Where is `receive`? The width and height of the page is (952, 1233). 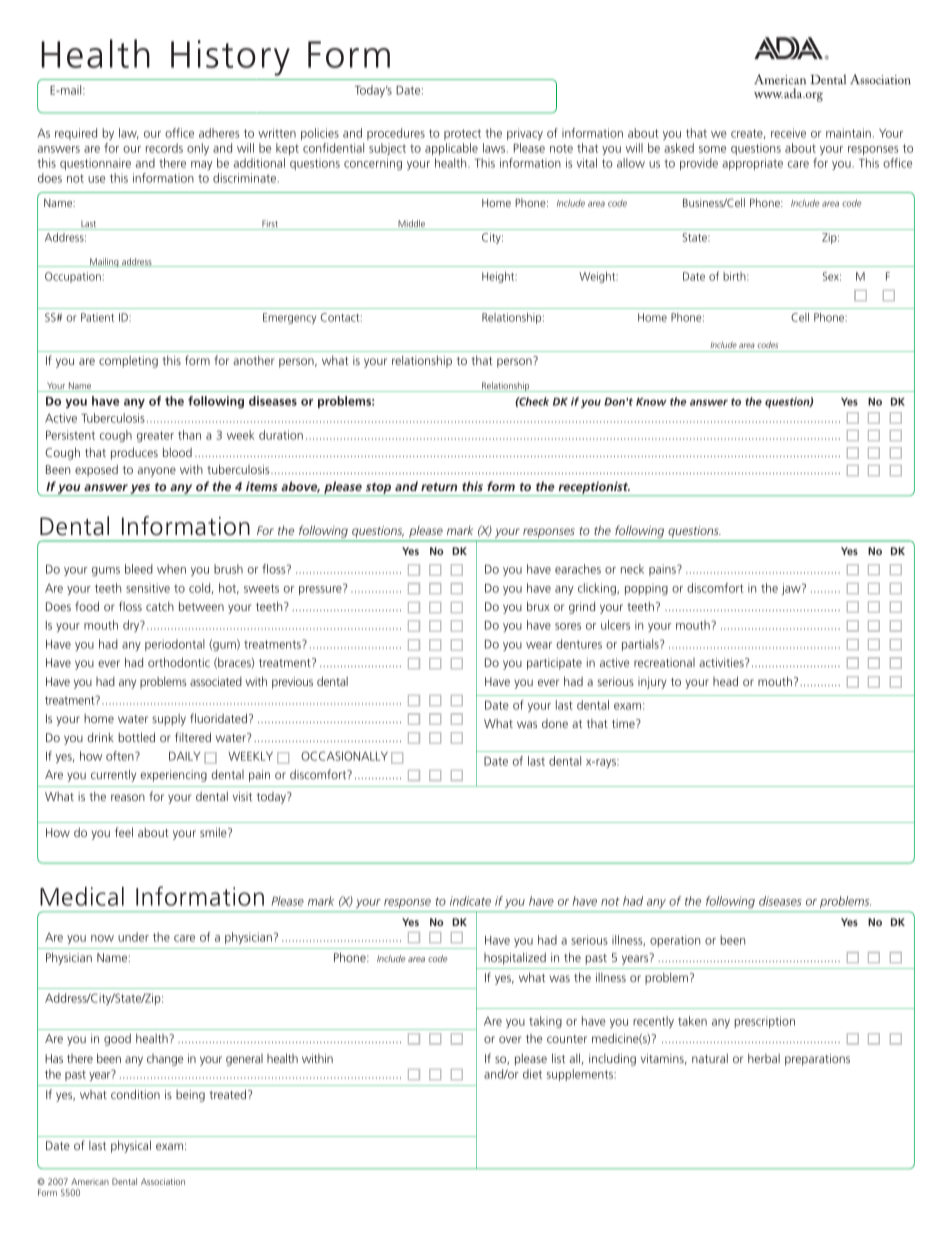
receive is located at coordinates (788, 133).
